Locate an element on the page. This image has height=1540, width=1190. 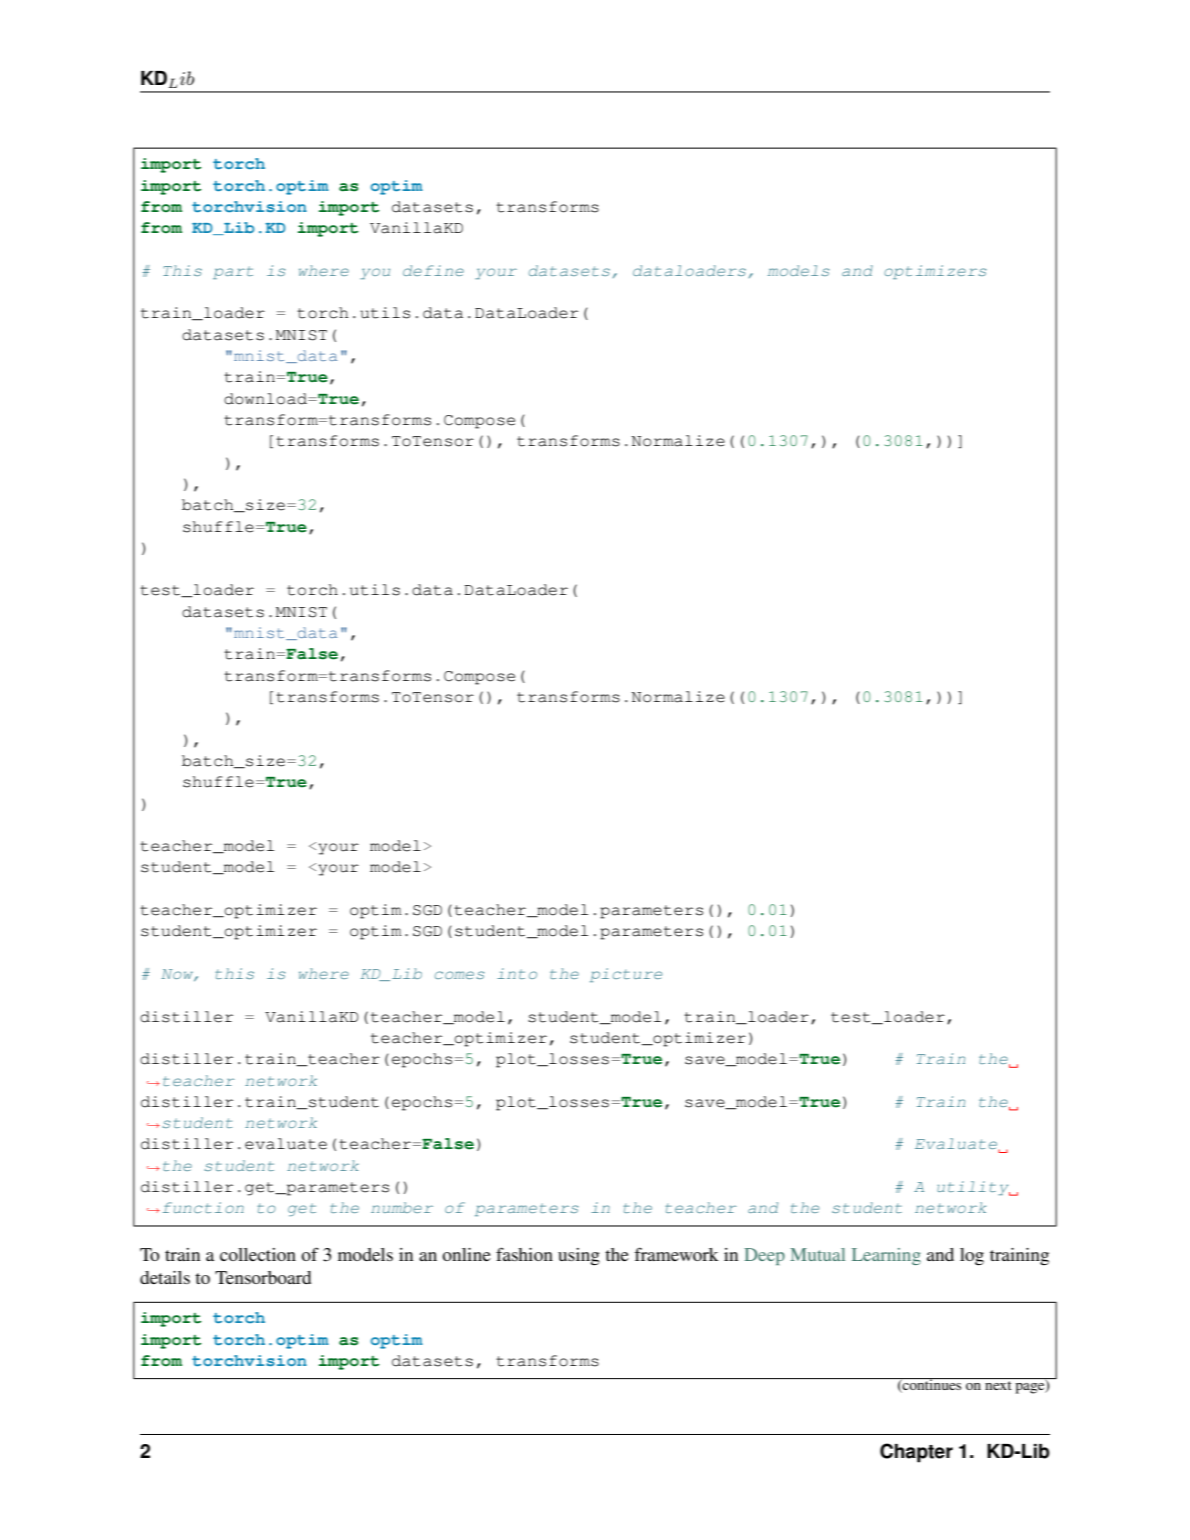
details is located at coordinates (165, 1277).
